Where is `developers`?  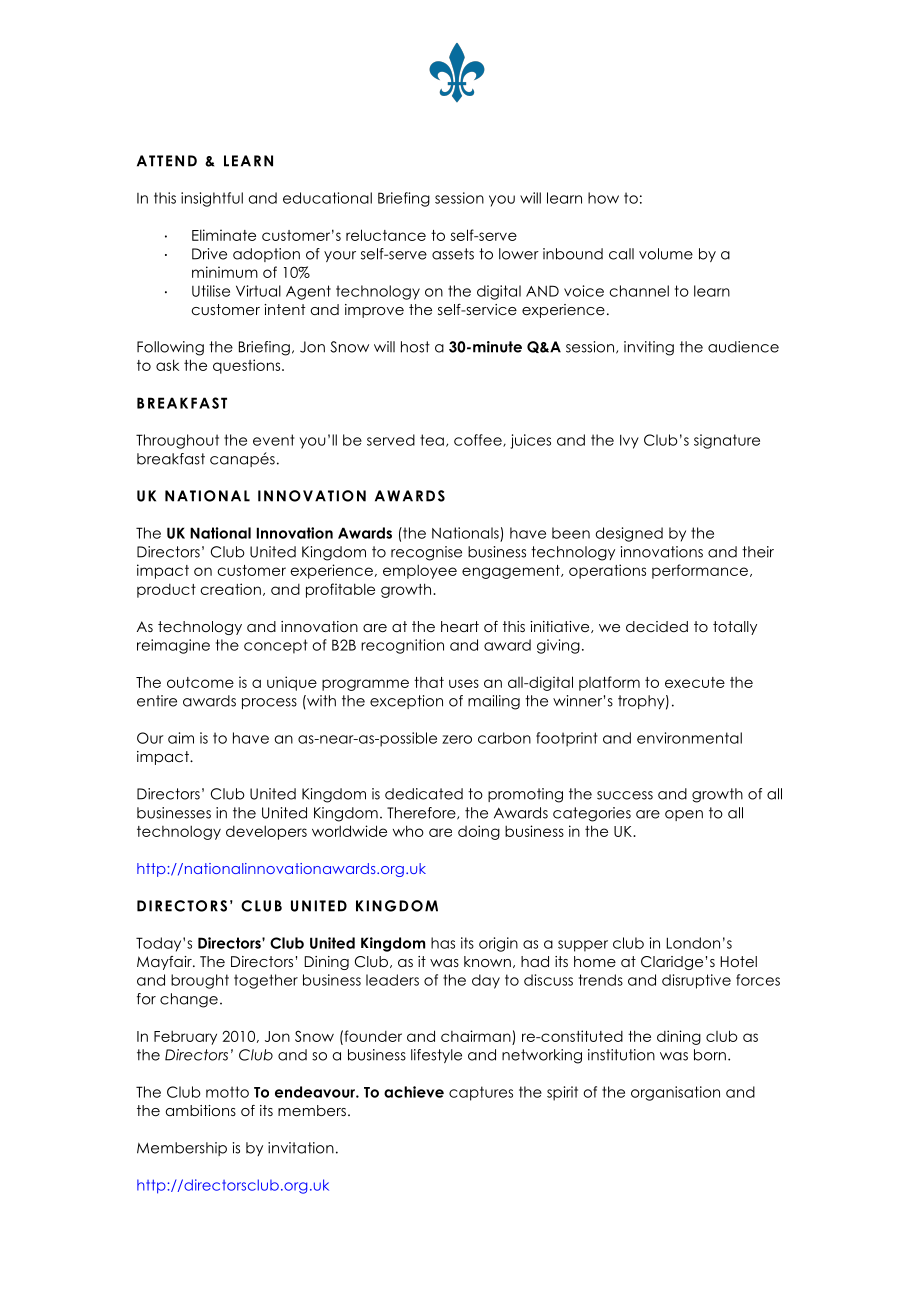 developers is located at coordinates (266, 832).
